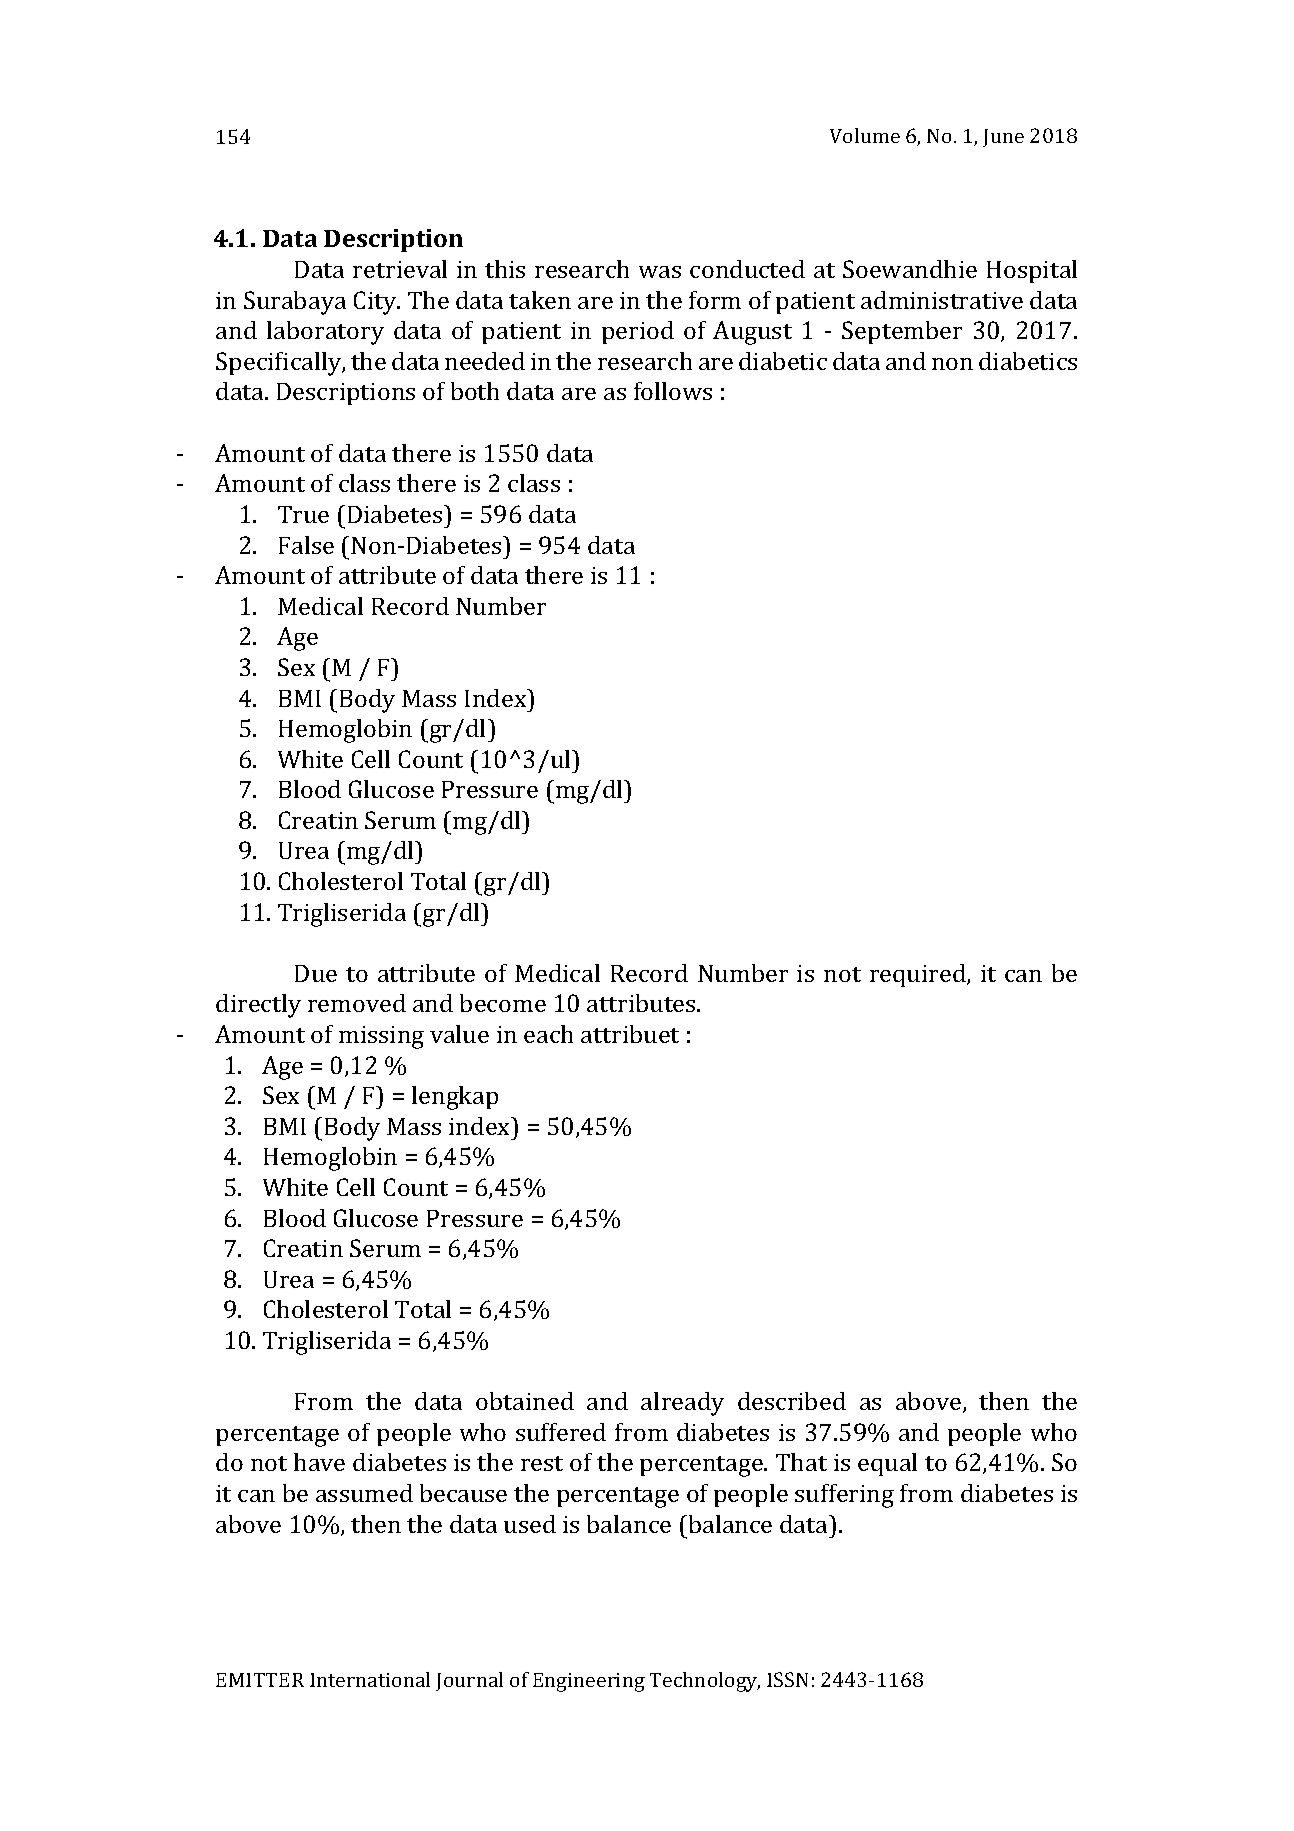 This document has width=1294, height=1831. Describe the element at coordinates (400, 269) in the document. I see `retrieval` at that location.
